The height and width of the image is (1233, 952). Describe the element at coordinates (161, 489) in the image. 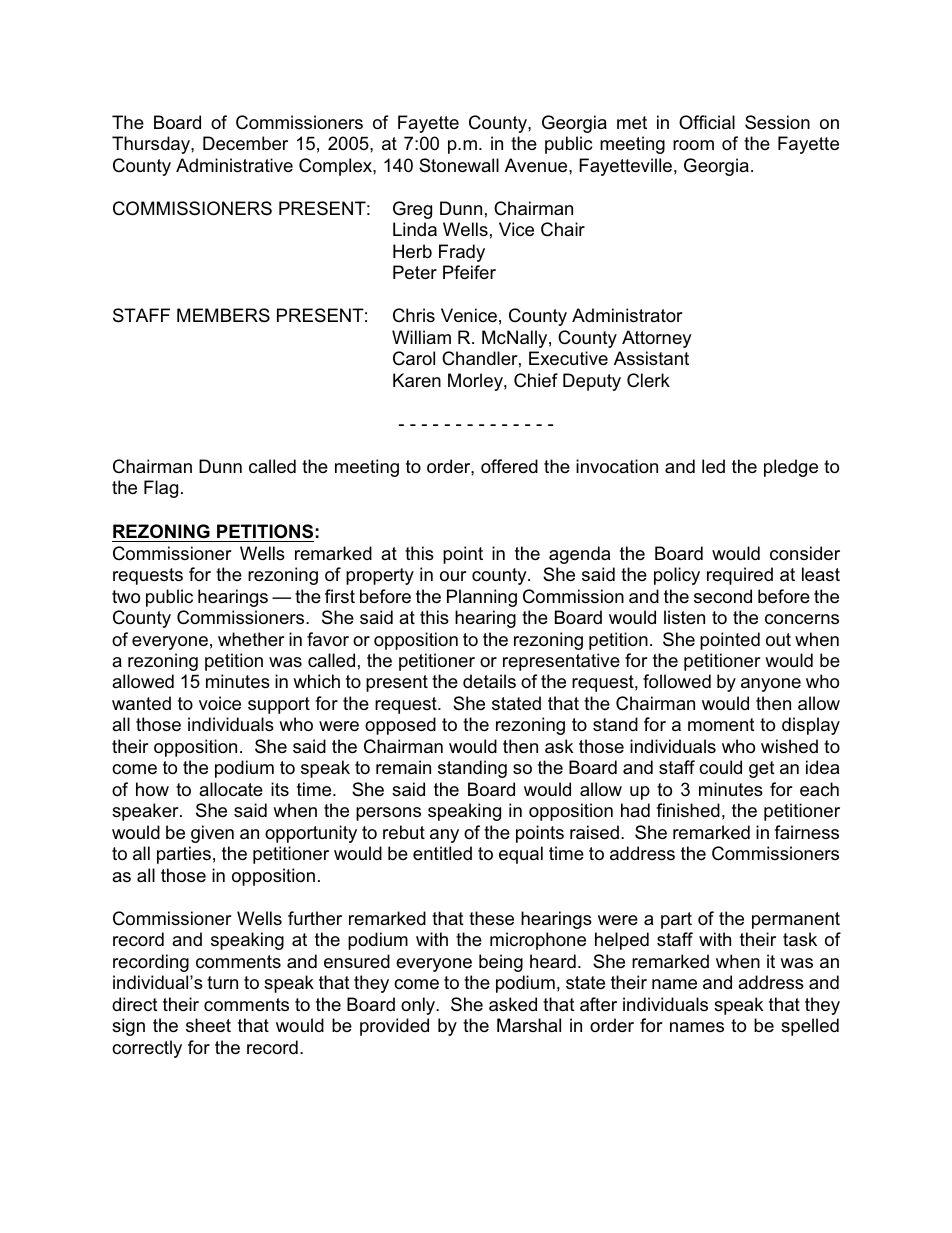

I see `Flag` at that location.
